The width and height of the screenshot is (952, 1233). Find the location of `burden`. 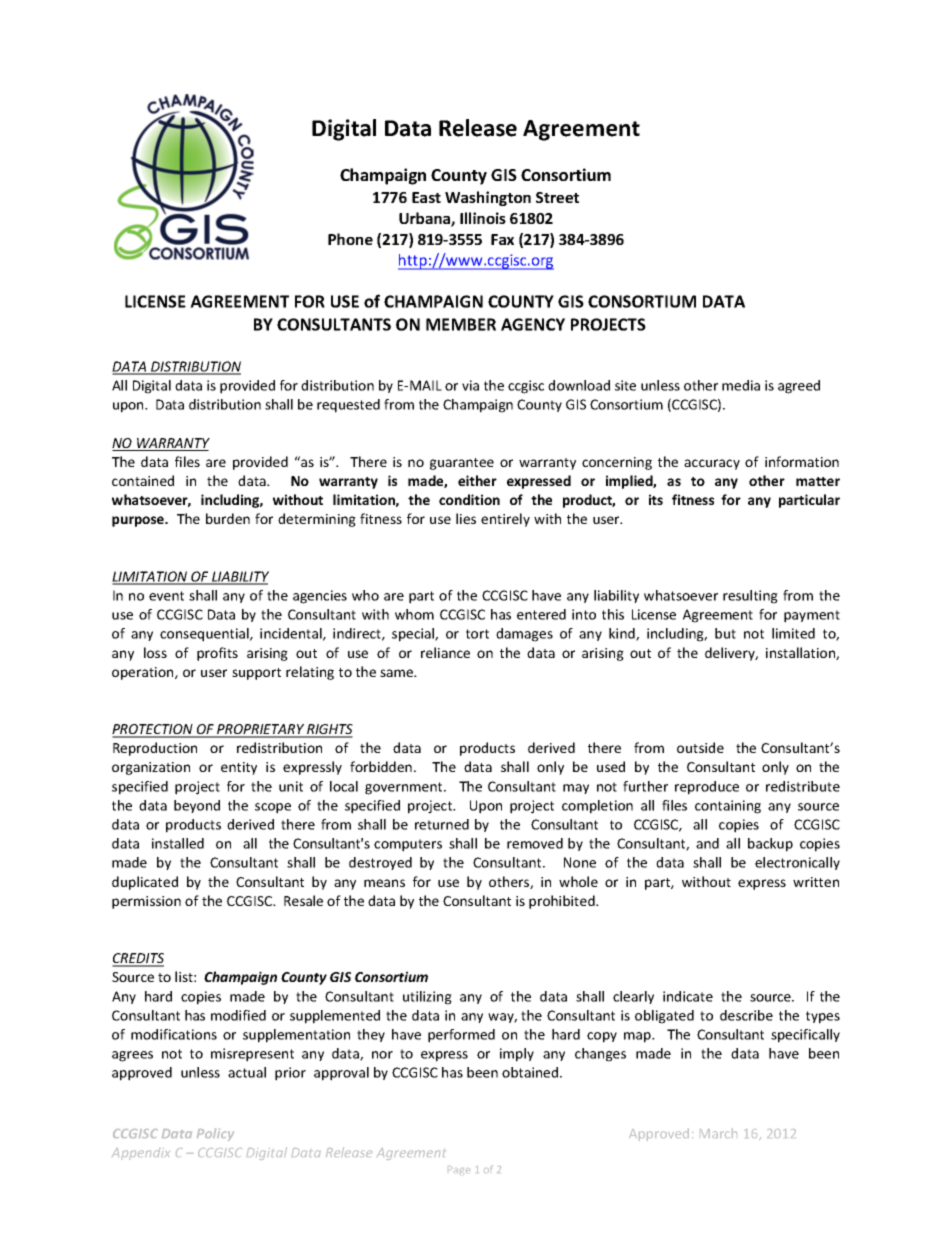

burden is located at coordinates (228, 518).
